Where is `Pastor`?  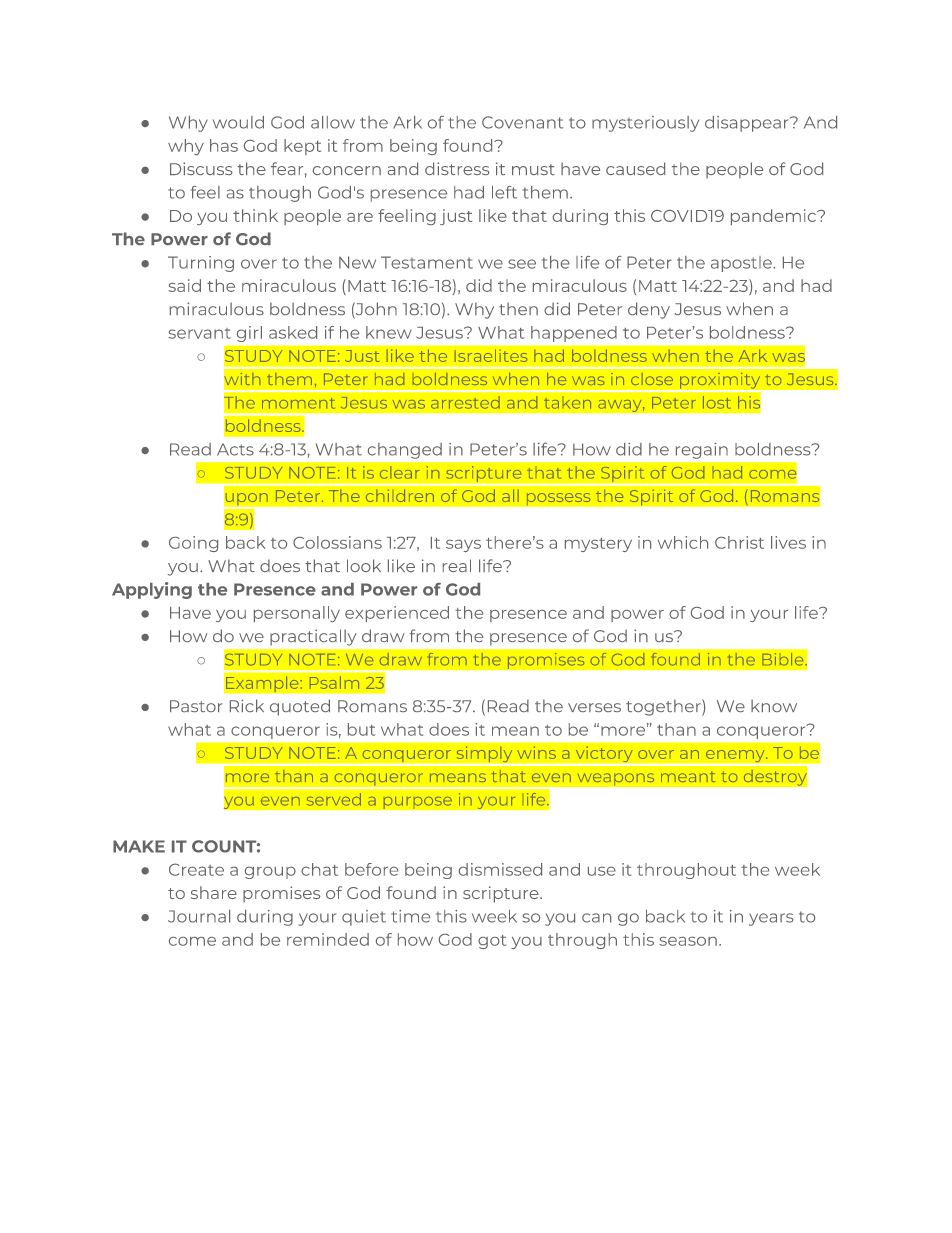
Pastor is located at coordinates (196, 706).
